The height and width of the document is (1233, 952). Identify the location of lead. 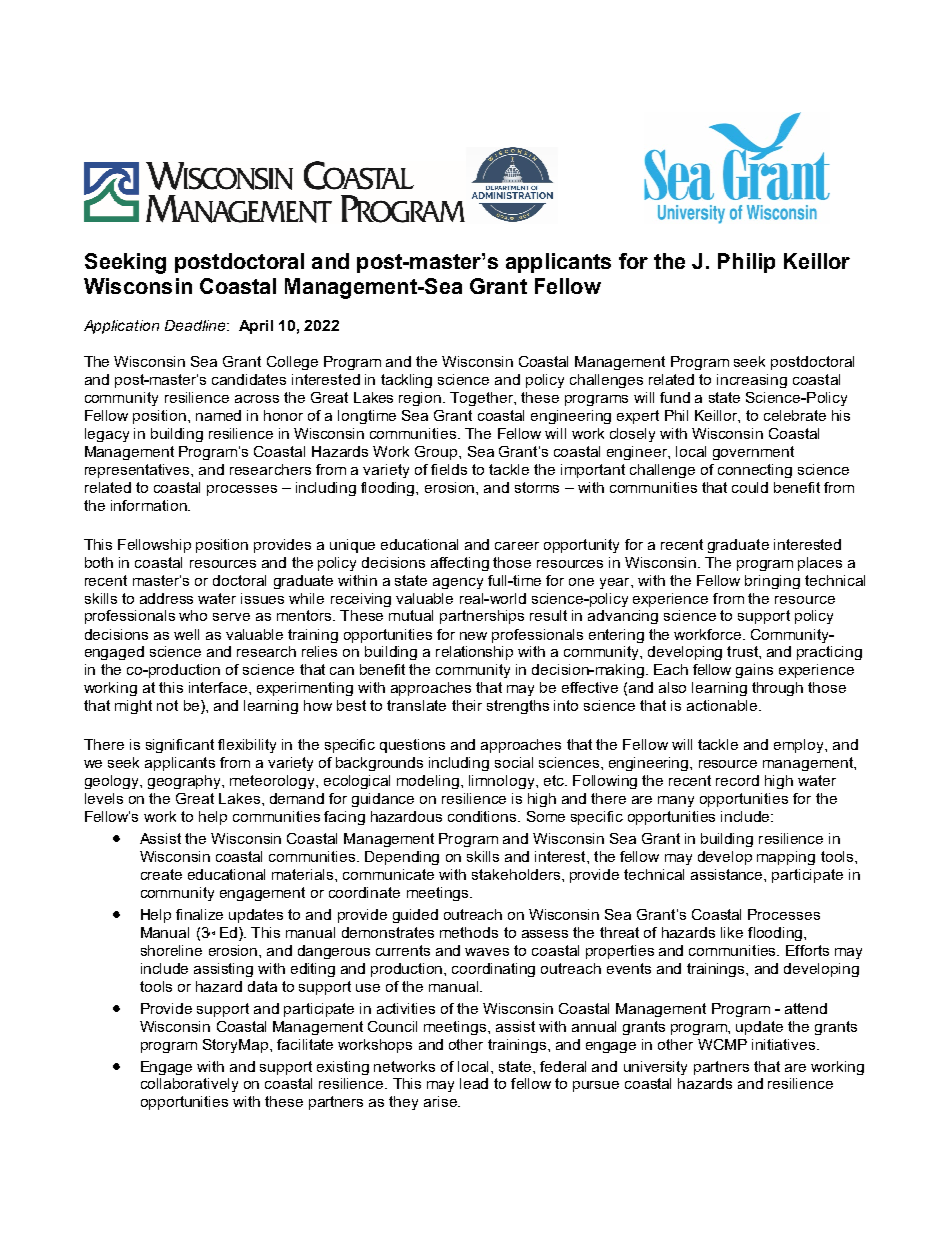
(474, 1083).
